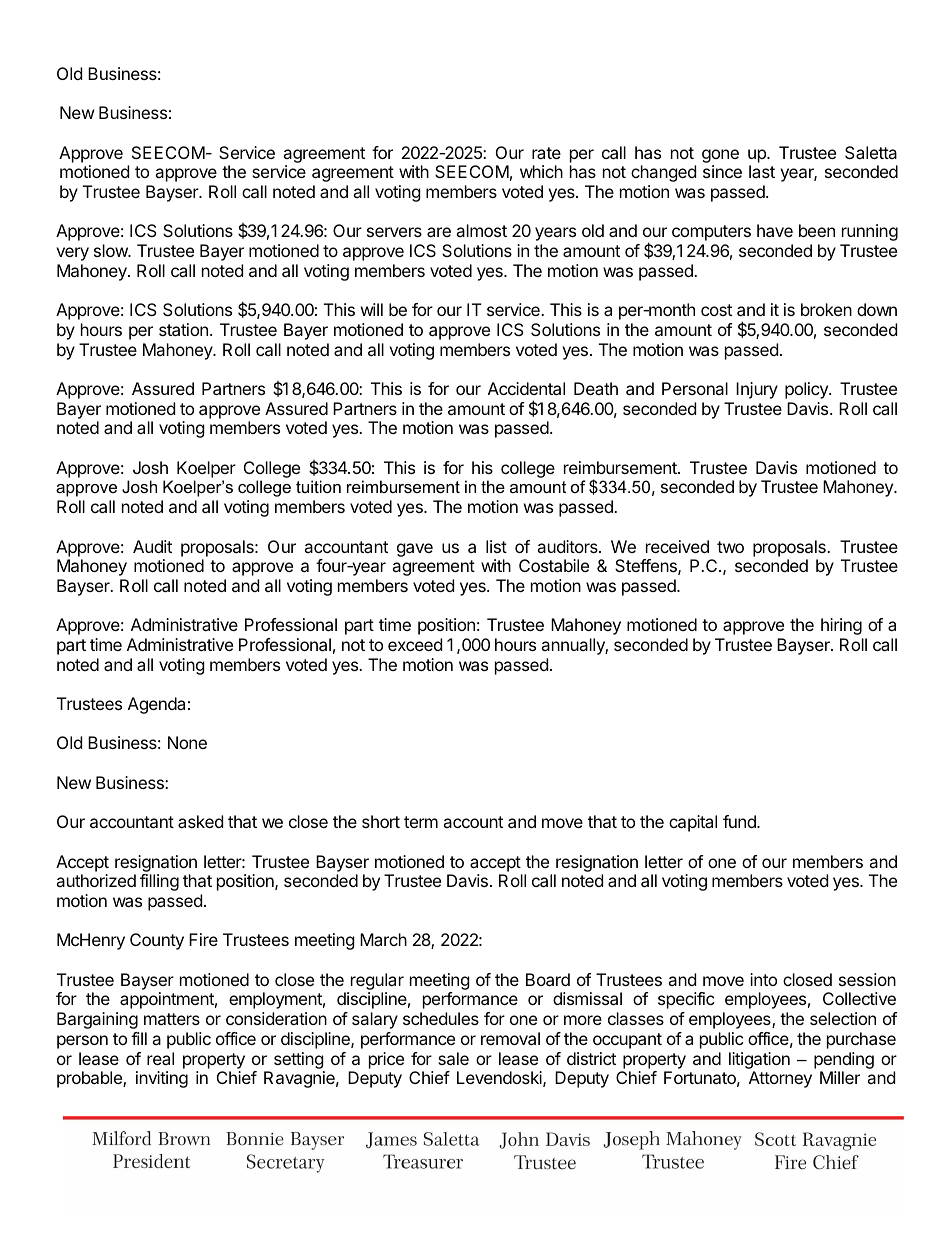 The width and height of the screenshot is (952, 1233). Describe the element at coordinates (111, 250) in the screenshot. I see `slow` at that location.
